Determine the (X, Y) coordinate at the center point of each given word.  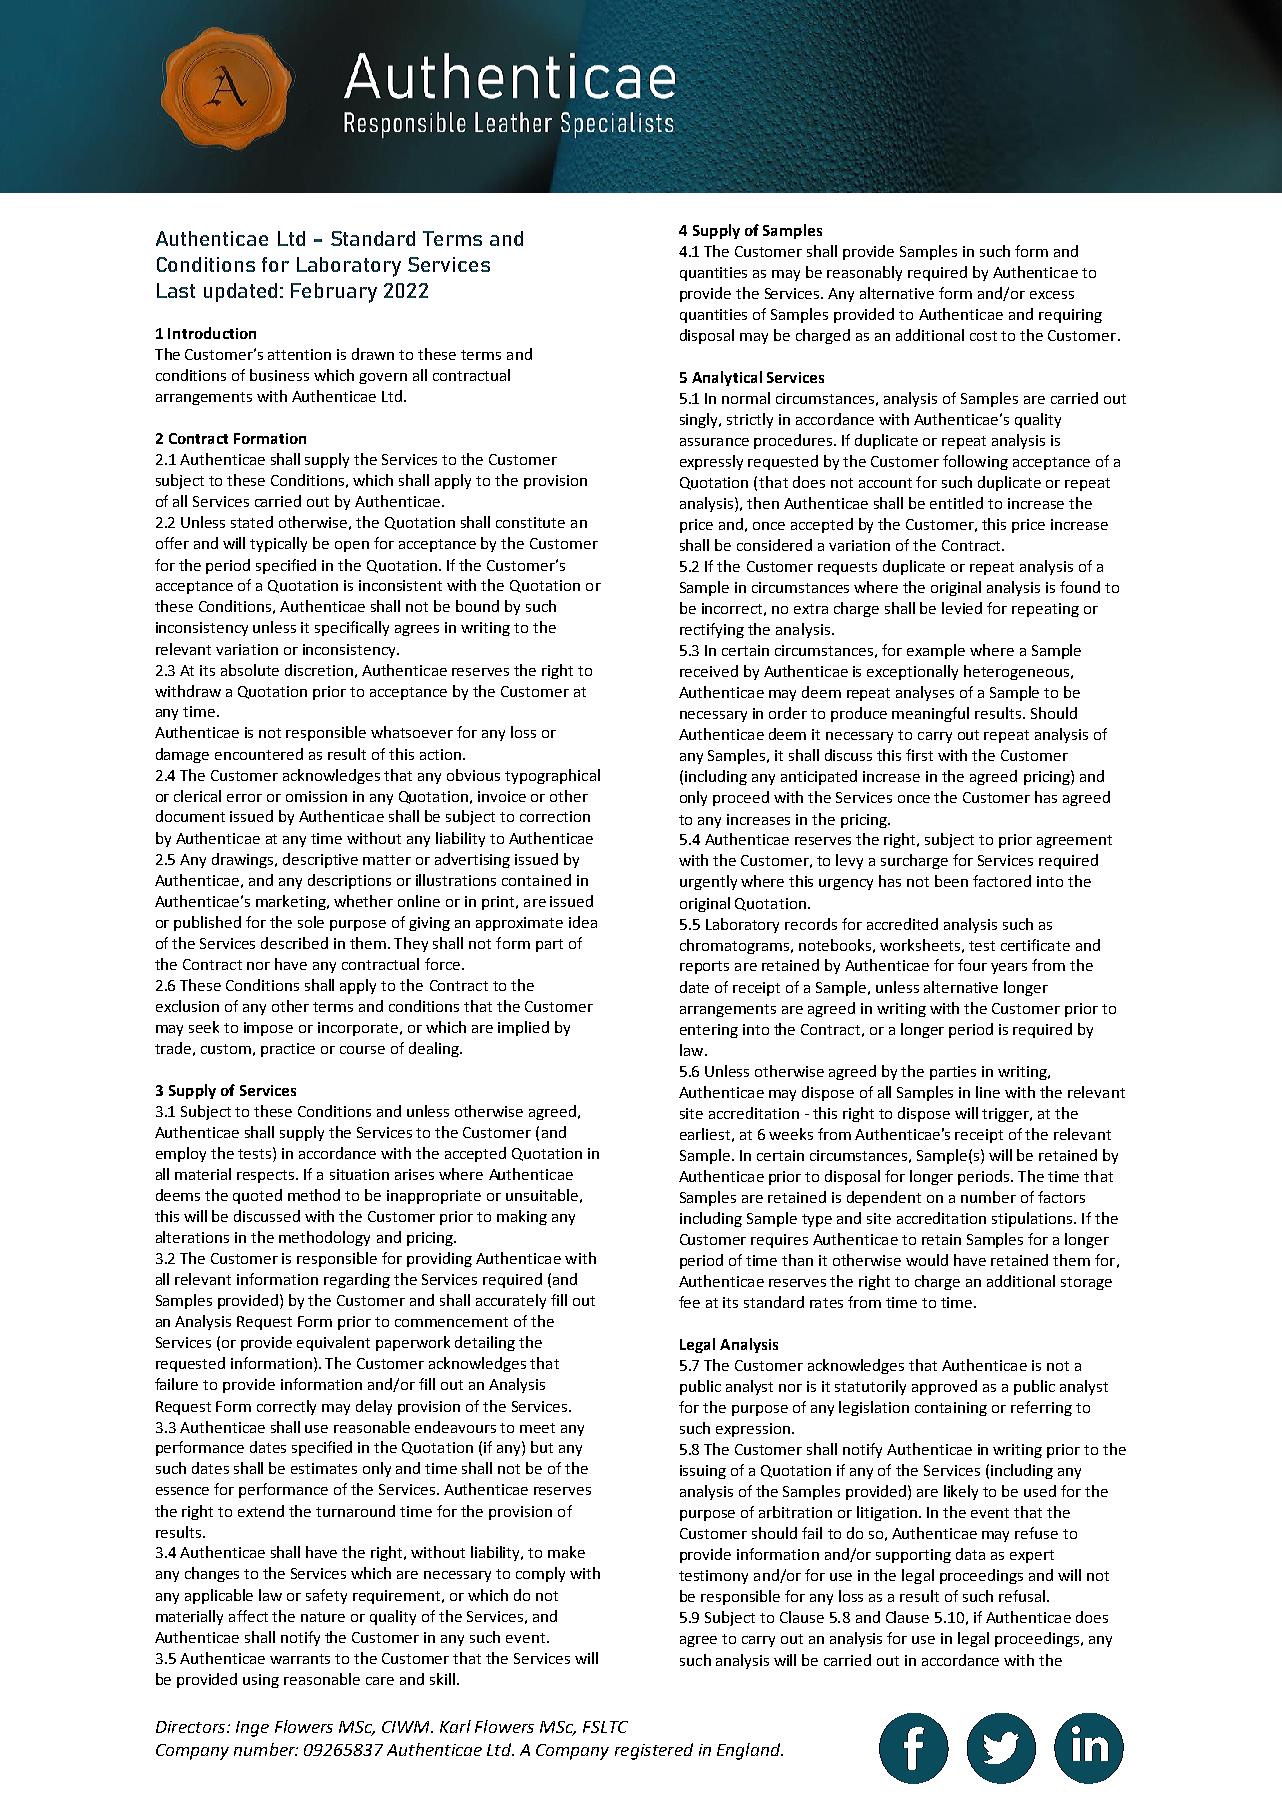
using (261, 1681)
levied (962, 608)
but (542, 1447)
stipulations (1033, 1219)
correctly (286, 1407)
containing (951, 1409)
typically (278, 544)
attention (299, 354)
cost (983, 336)
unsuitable (542, 1195)
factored (1002, 881)
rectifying (712, 630)
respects (267, 1176)
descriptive (320, 860)
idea (583, 922)
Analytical (727, 378)
